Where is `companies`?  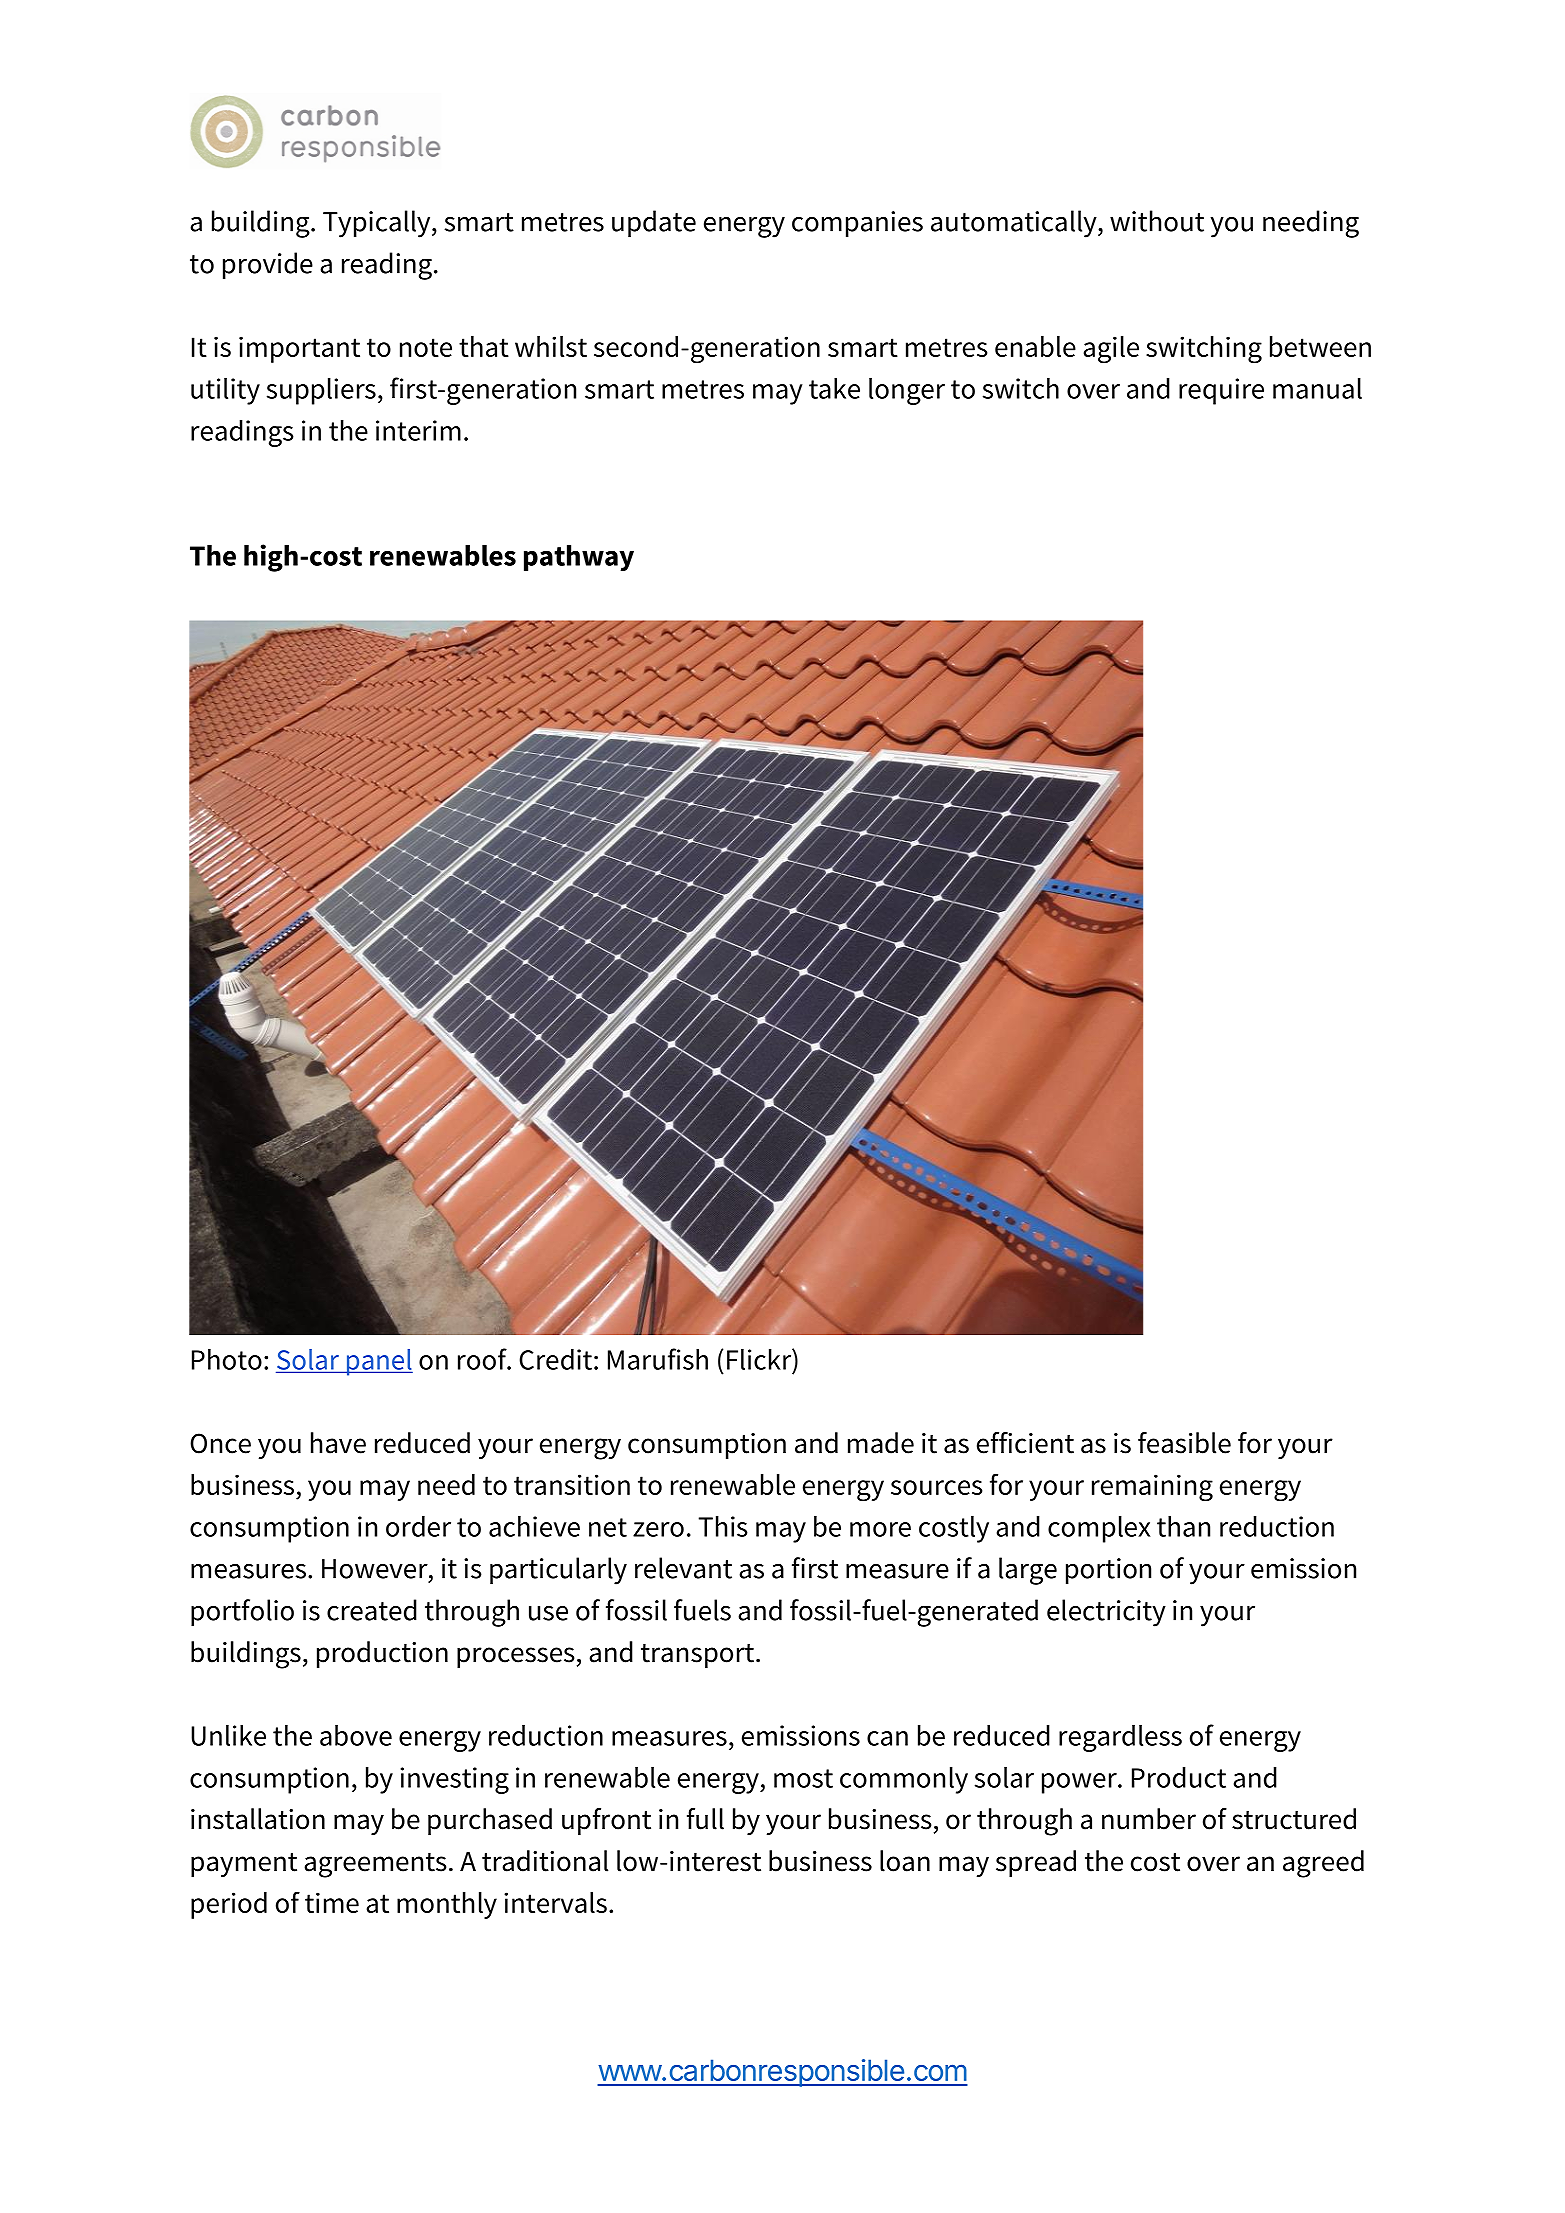 companies is located at coordinates (857, 224).
